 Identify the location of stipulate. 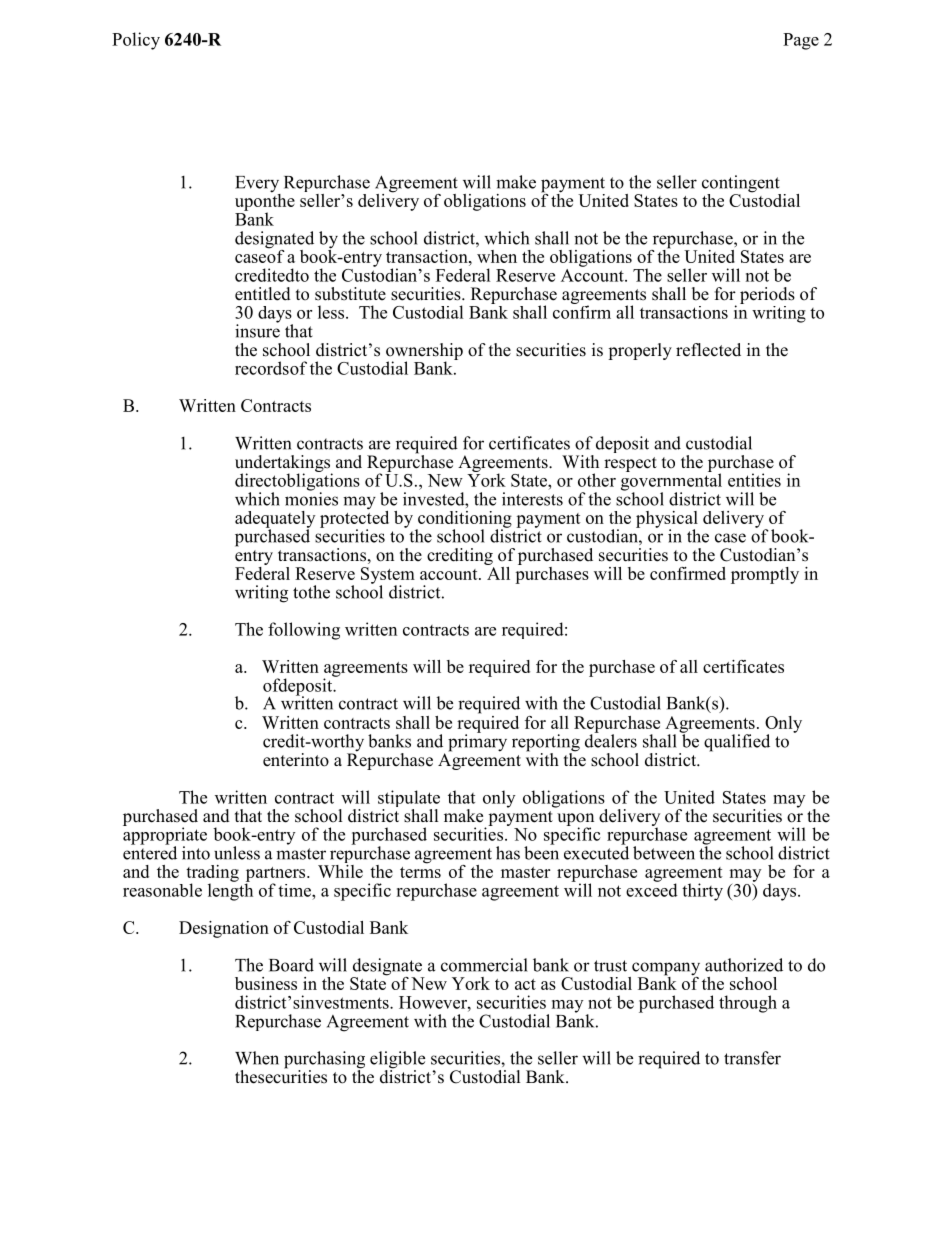
(409, 800).
